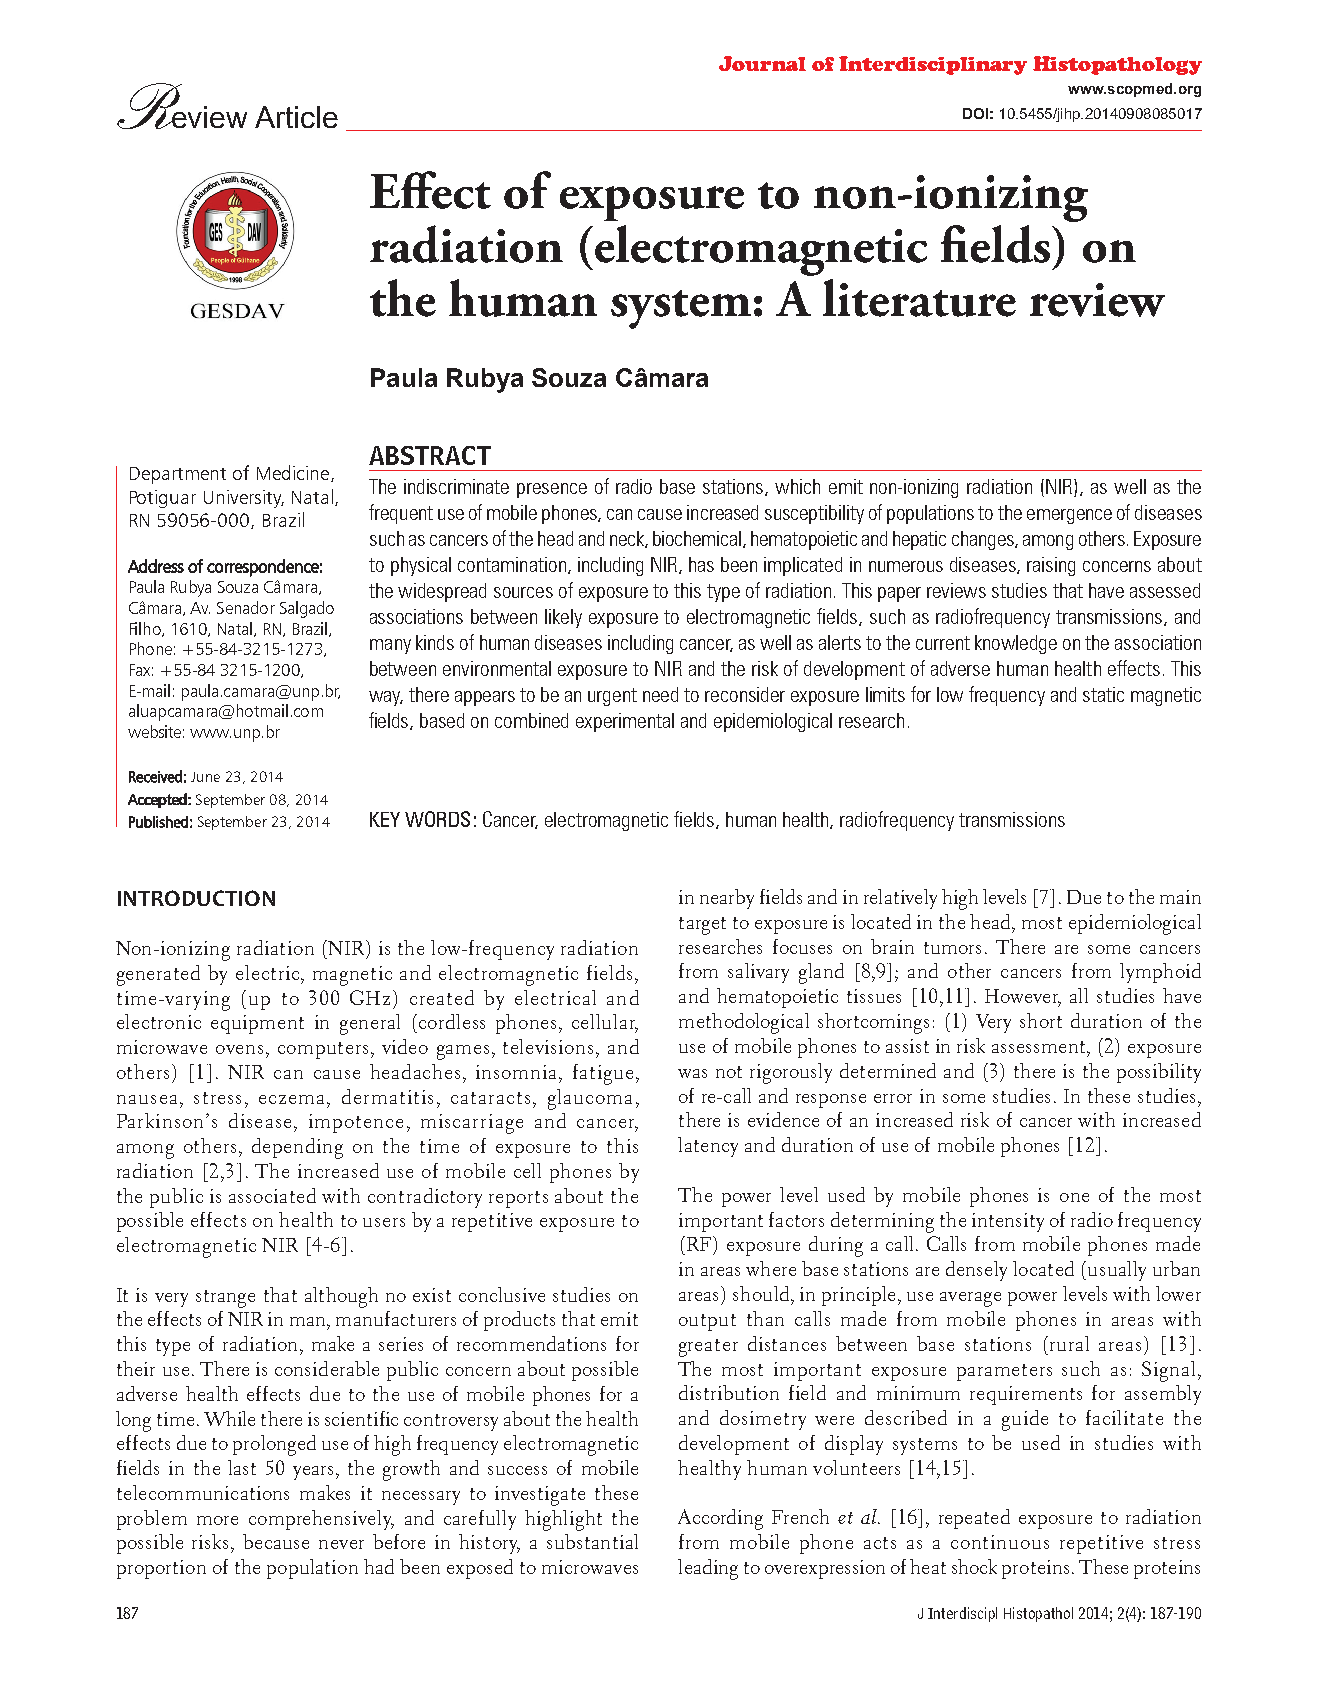 The image size is (1318, 1706). I want to click on continuous, so click(1000, 1542).
